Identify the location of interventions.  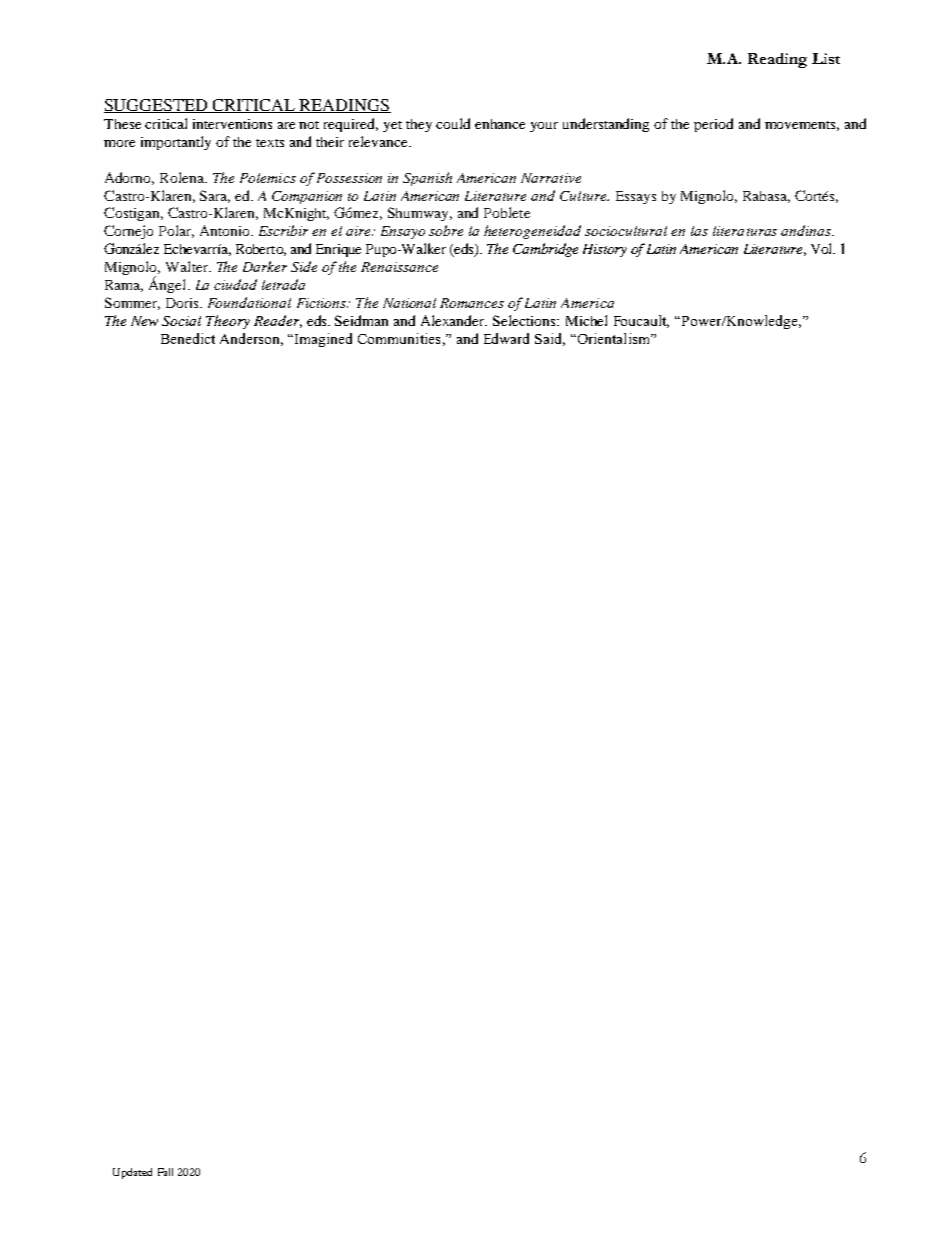
(232, 124).
